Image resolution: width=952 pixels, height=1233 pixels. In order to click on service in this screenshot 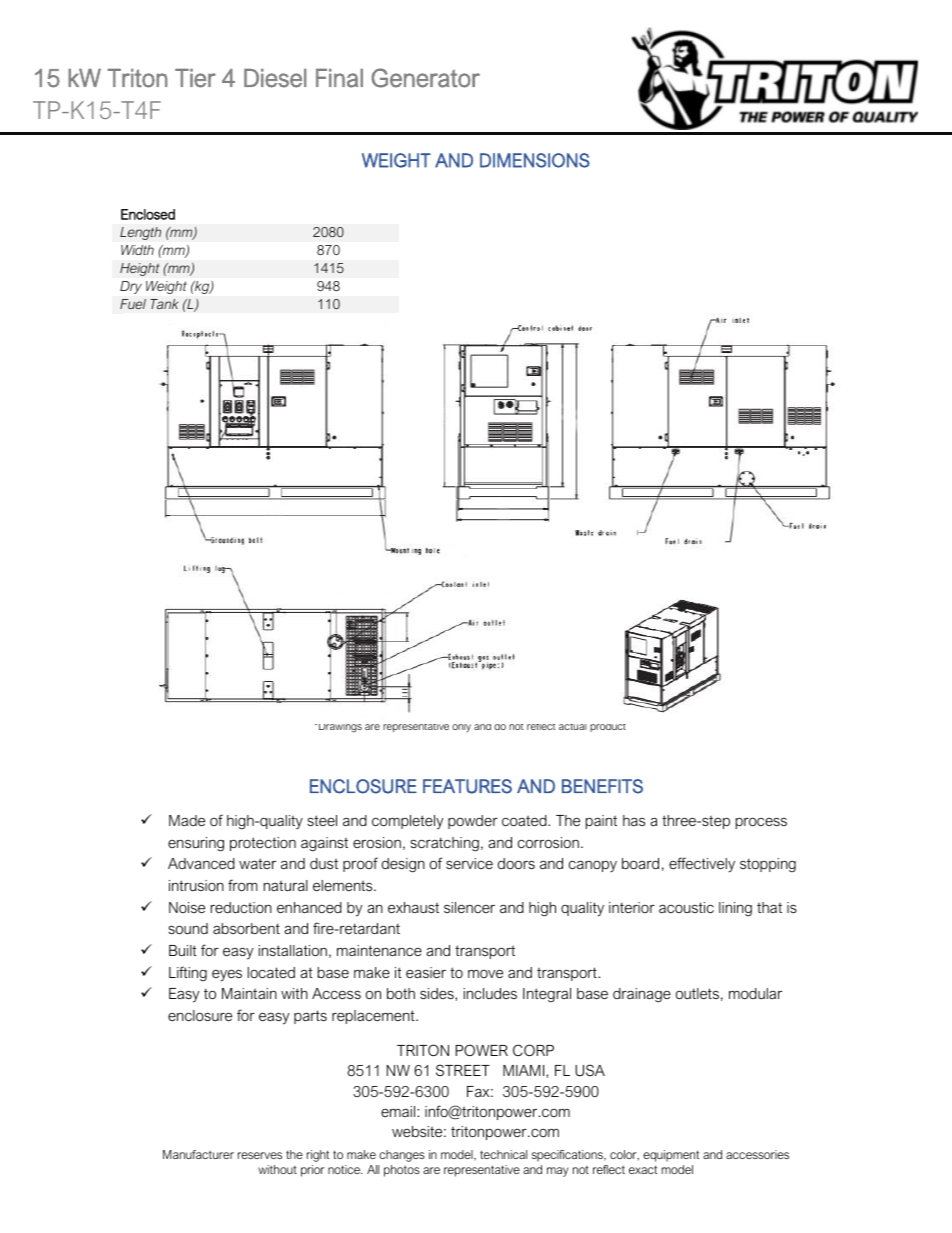, I will do `click(469, 863)`.
